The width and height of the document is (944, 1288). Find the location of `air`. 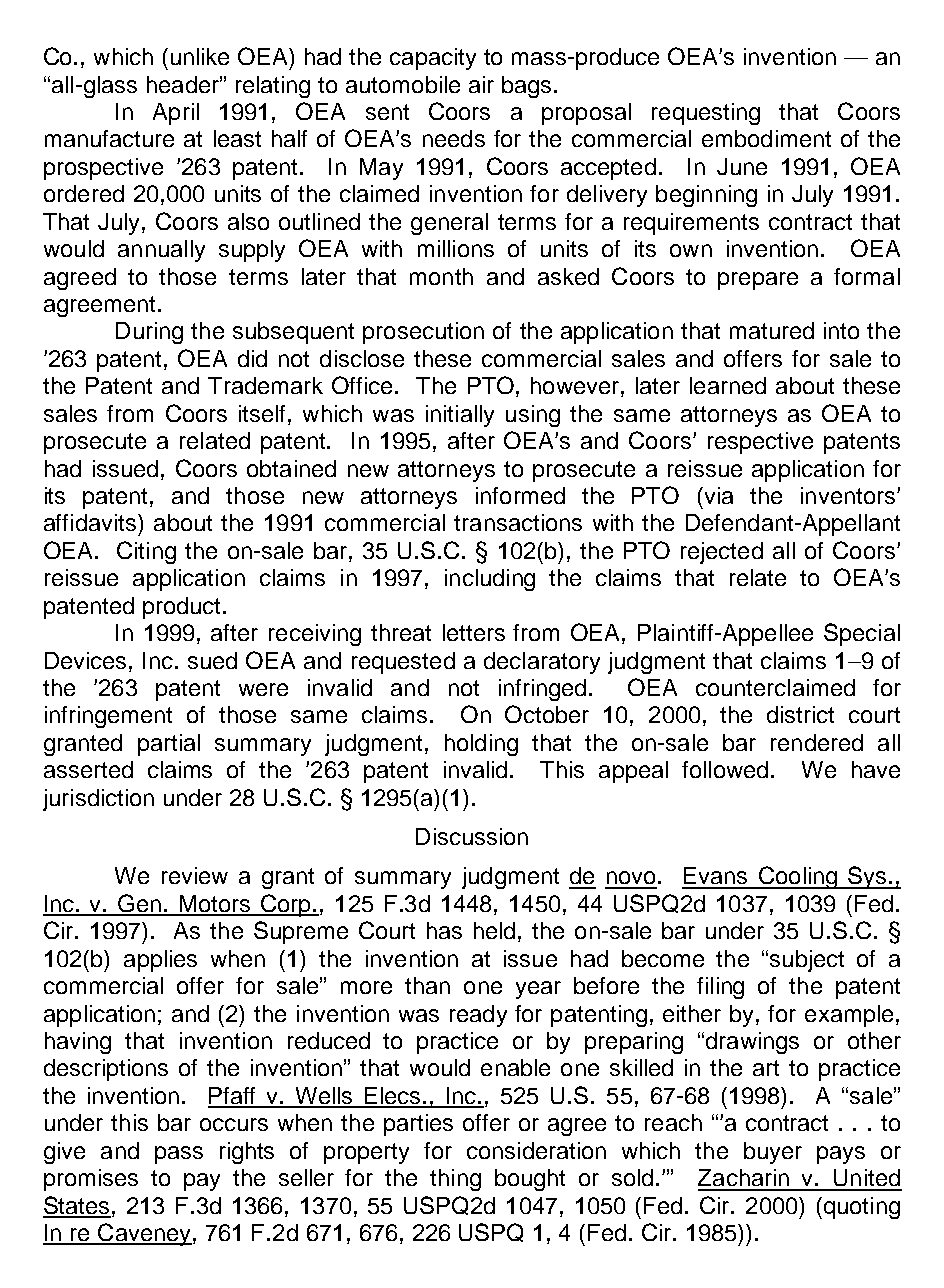

air is located at coordinates (481, 84).
